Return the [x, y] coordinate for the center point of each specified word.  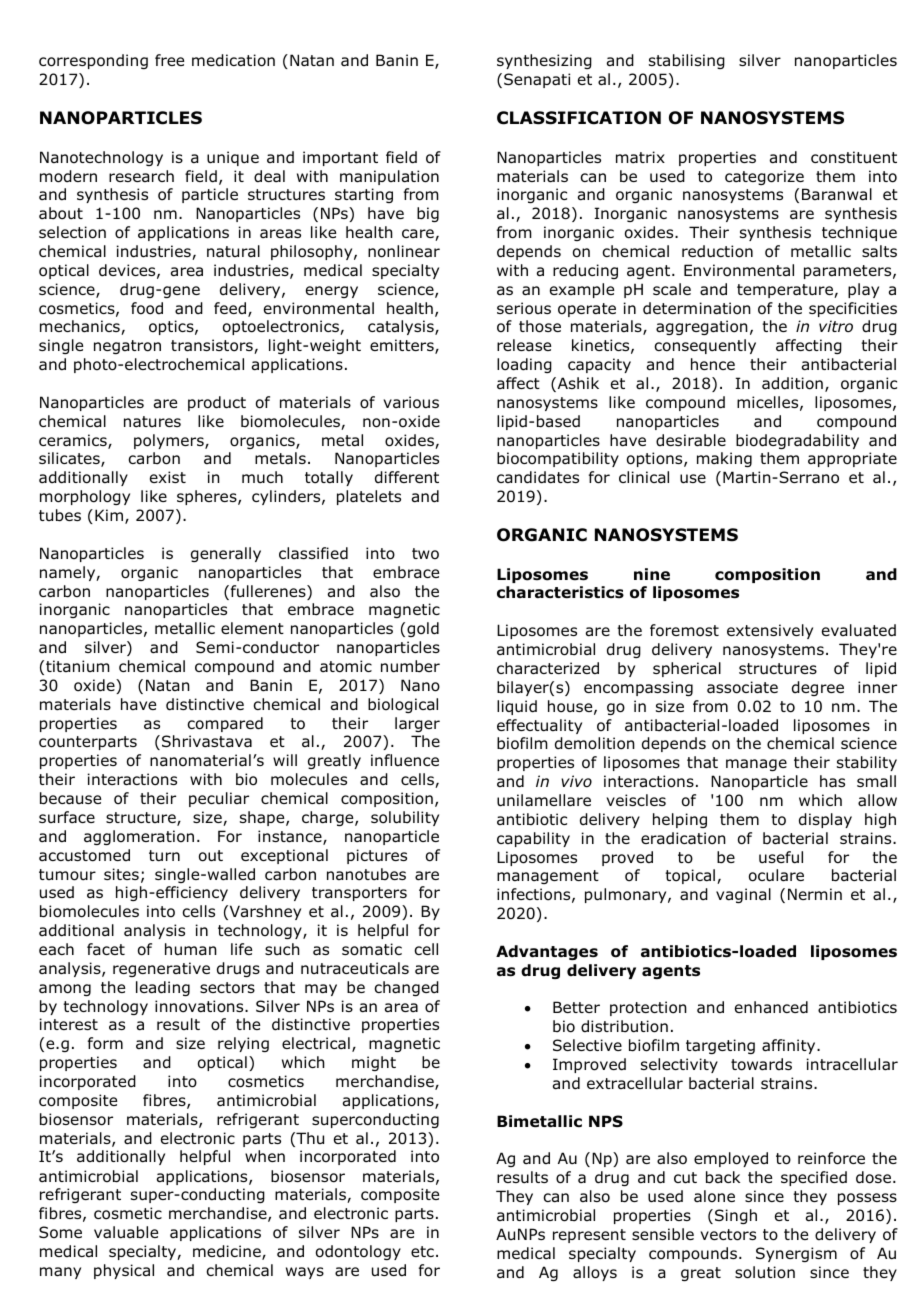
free [169, 60]
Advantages [547, 952]
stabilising [687, 61]
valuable [126, 1232]
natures [152, 421]
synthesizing [544, 61]
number [410, 666]
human [191, 949]
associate [742, 687]
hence [713, 364]
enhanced [771, 1007]
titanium [78, 666]
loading [524, 365]
